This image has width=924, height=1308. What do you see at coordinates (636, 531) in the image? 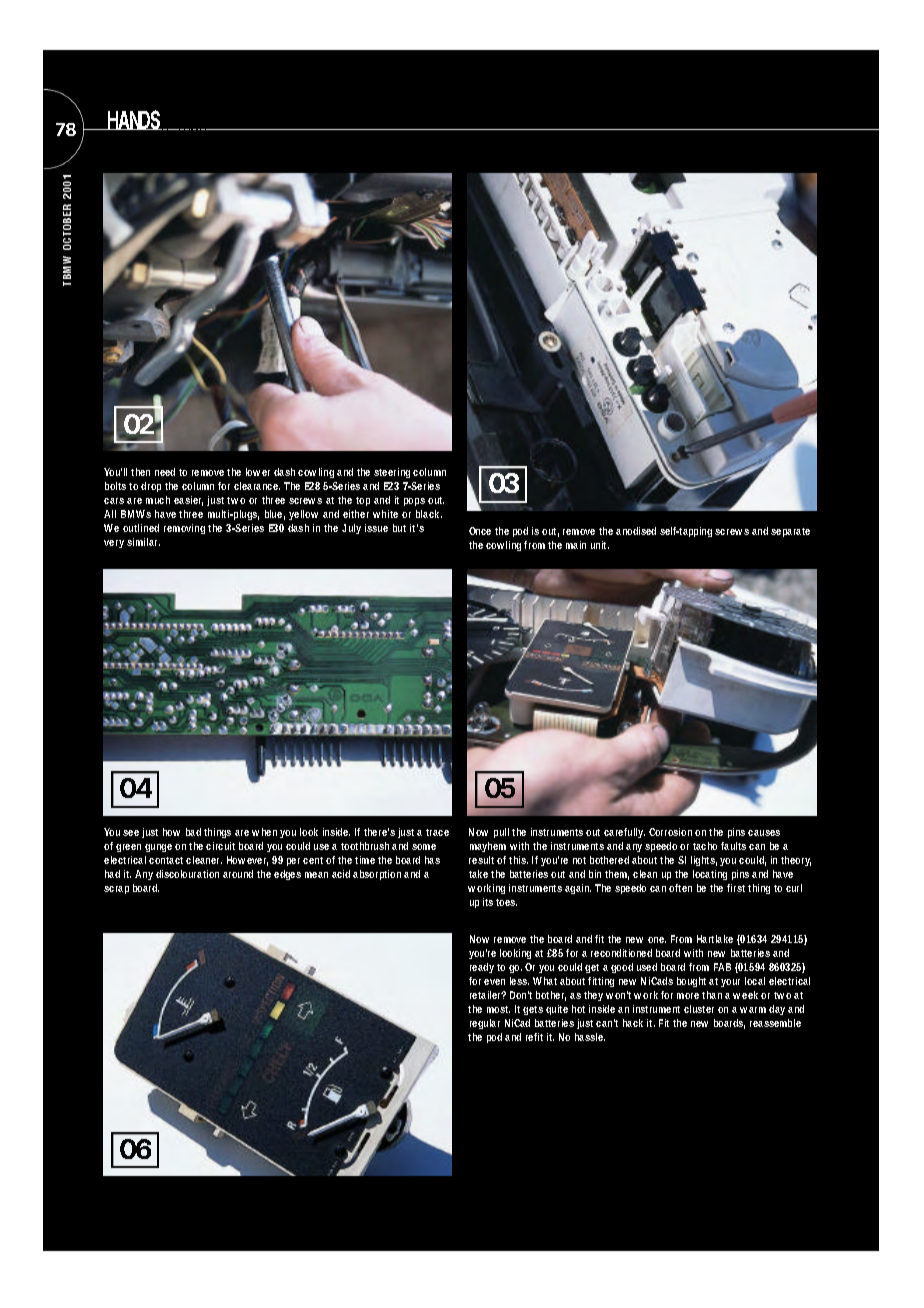
I see `anodised` at bounding box center [636, 531].
